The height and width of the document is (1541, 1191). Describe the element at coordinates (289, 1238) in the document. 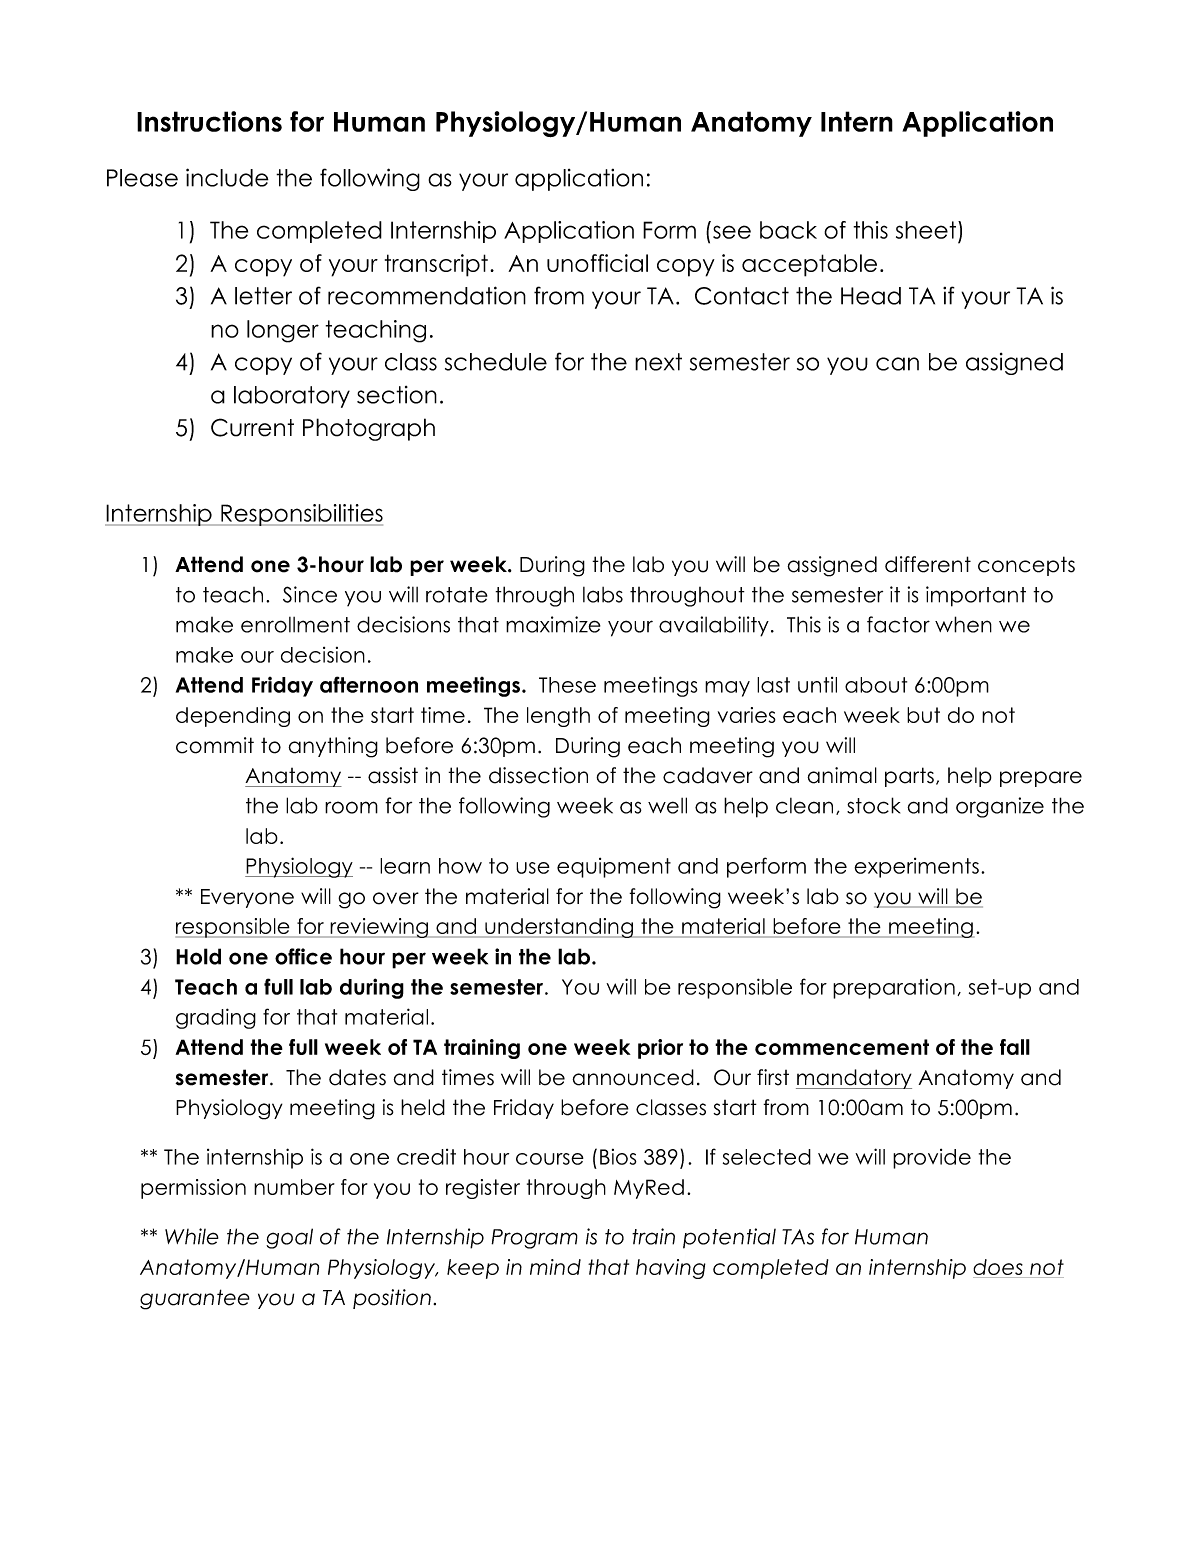

I see `goal` at that location.
